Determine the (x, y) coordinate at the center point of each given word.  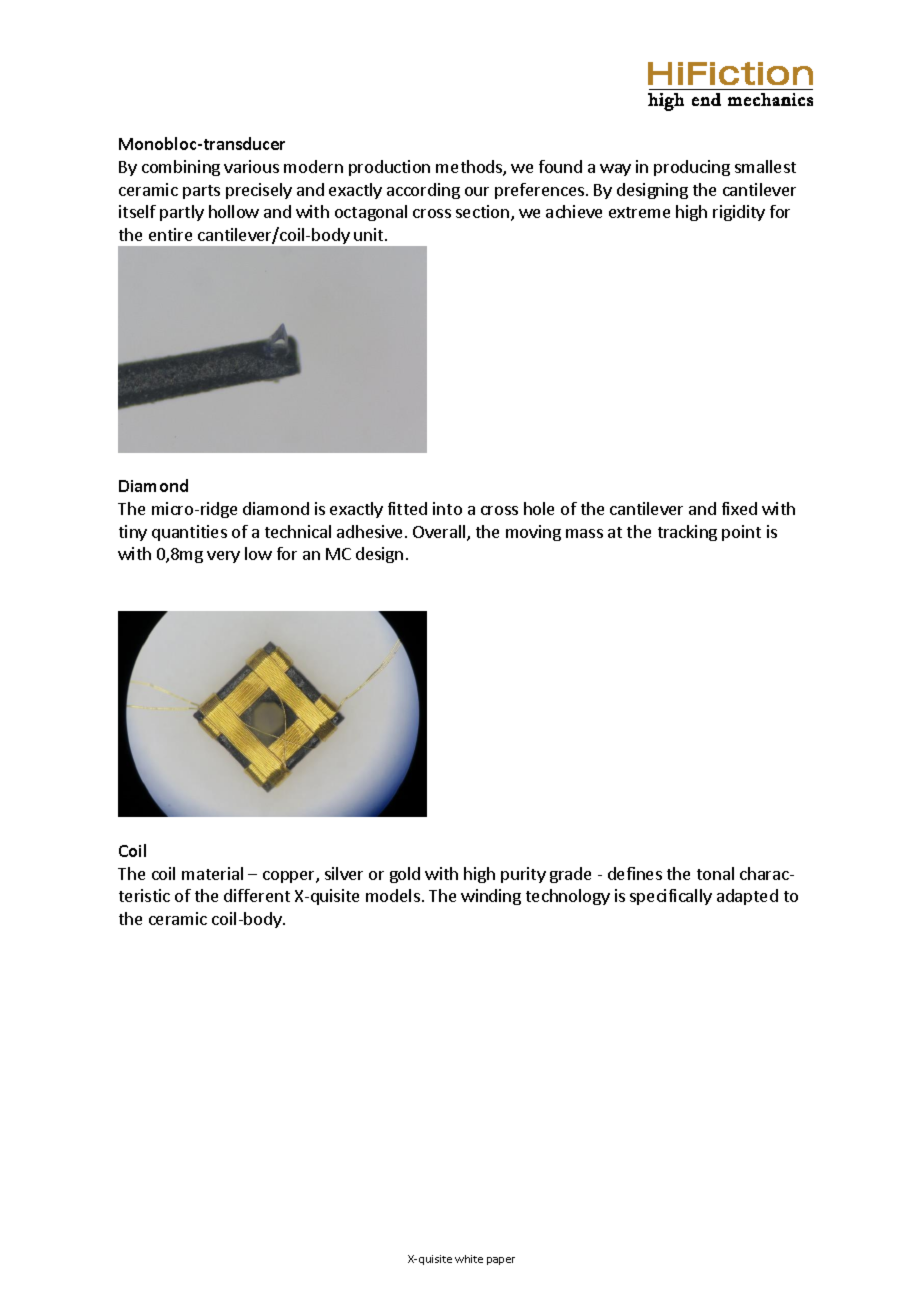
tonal (715, 873)
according (423, 191)
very (223, 557)
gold (405, 875)
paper (501, 1261)
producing (692, 168)
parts (201, 192)
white (469, 1259)
